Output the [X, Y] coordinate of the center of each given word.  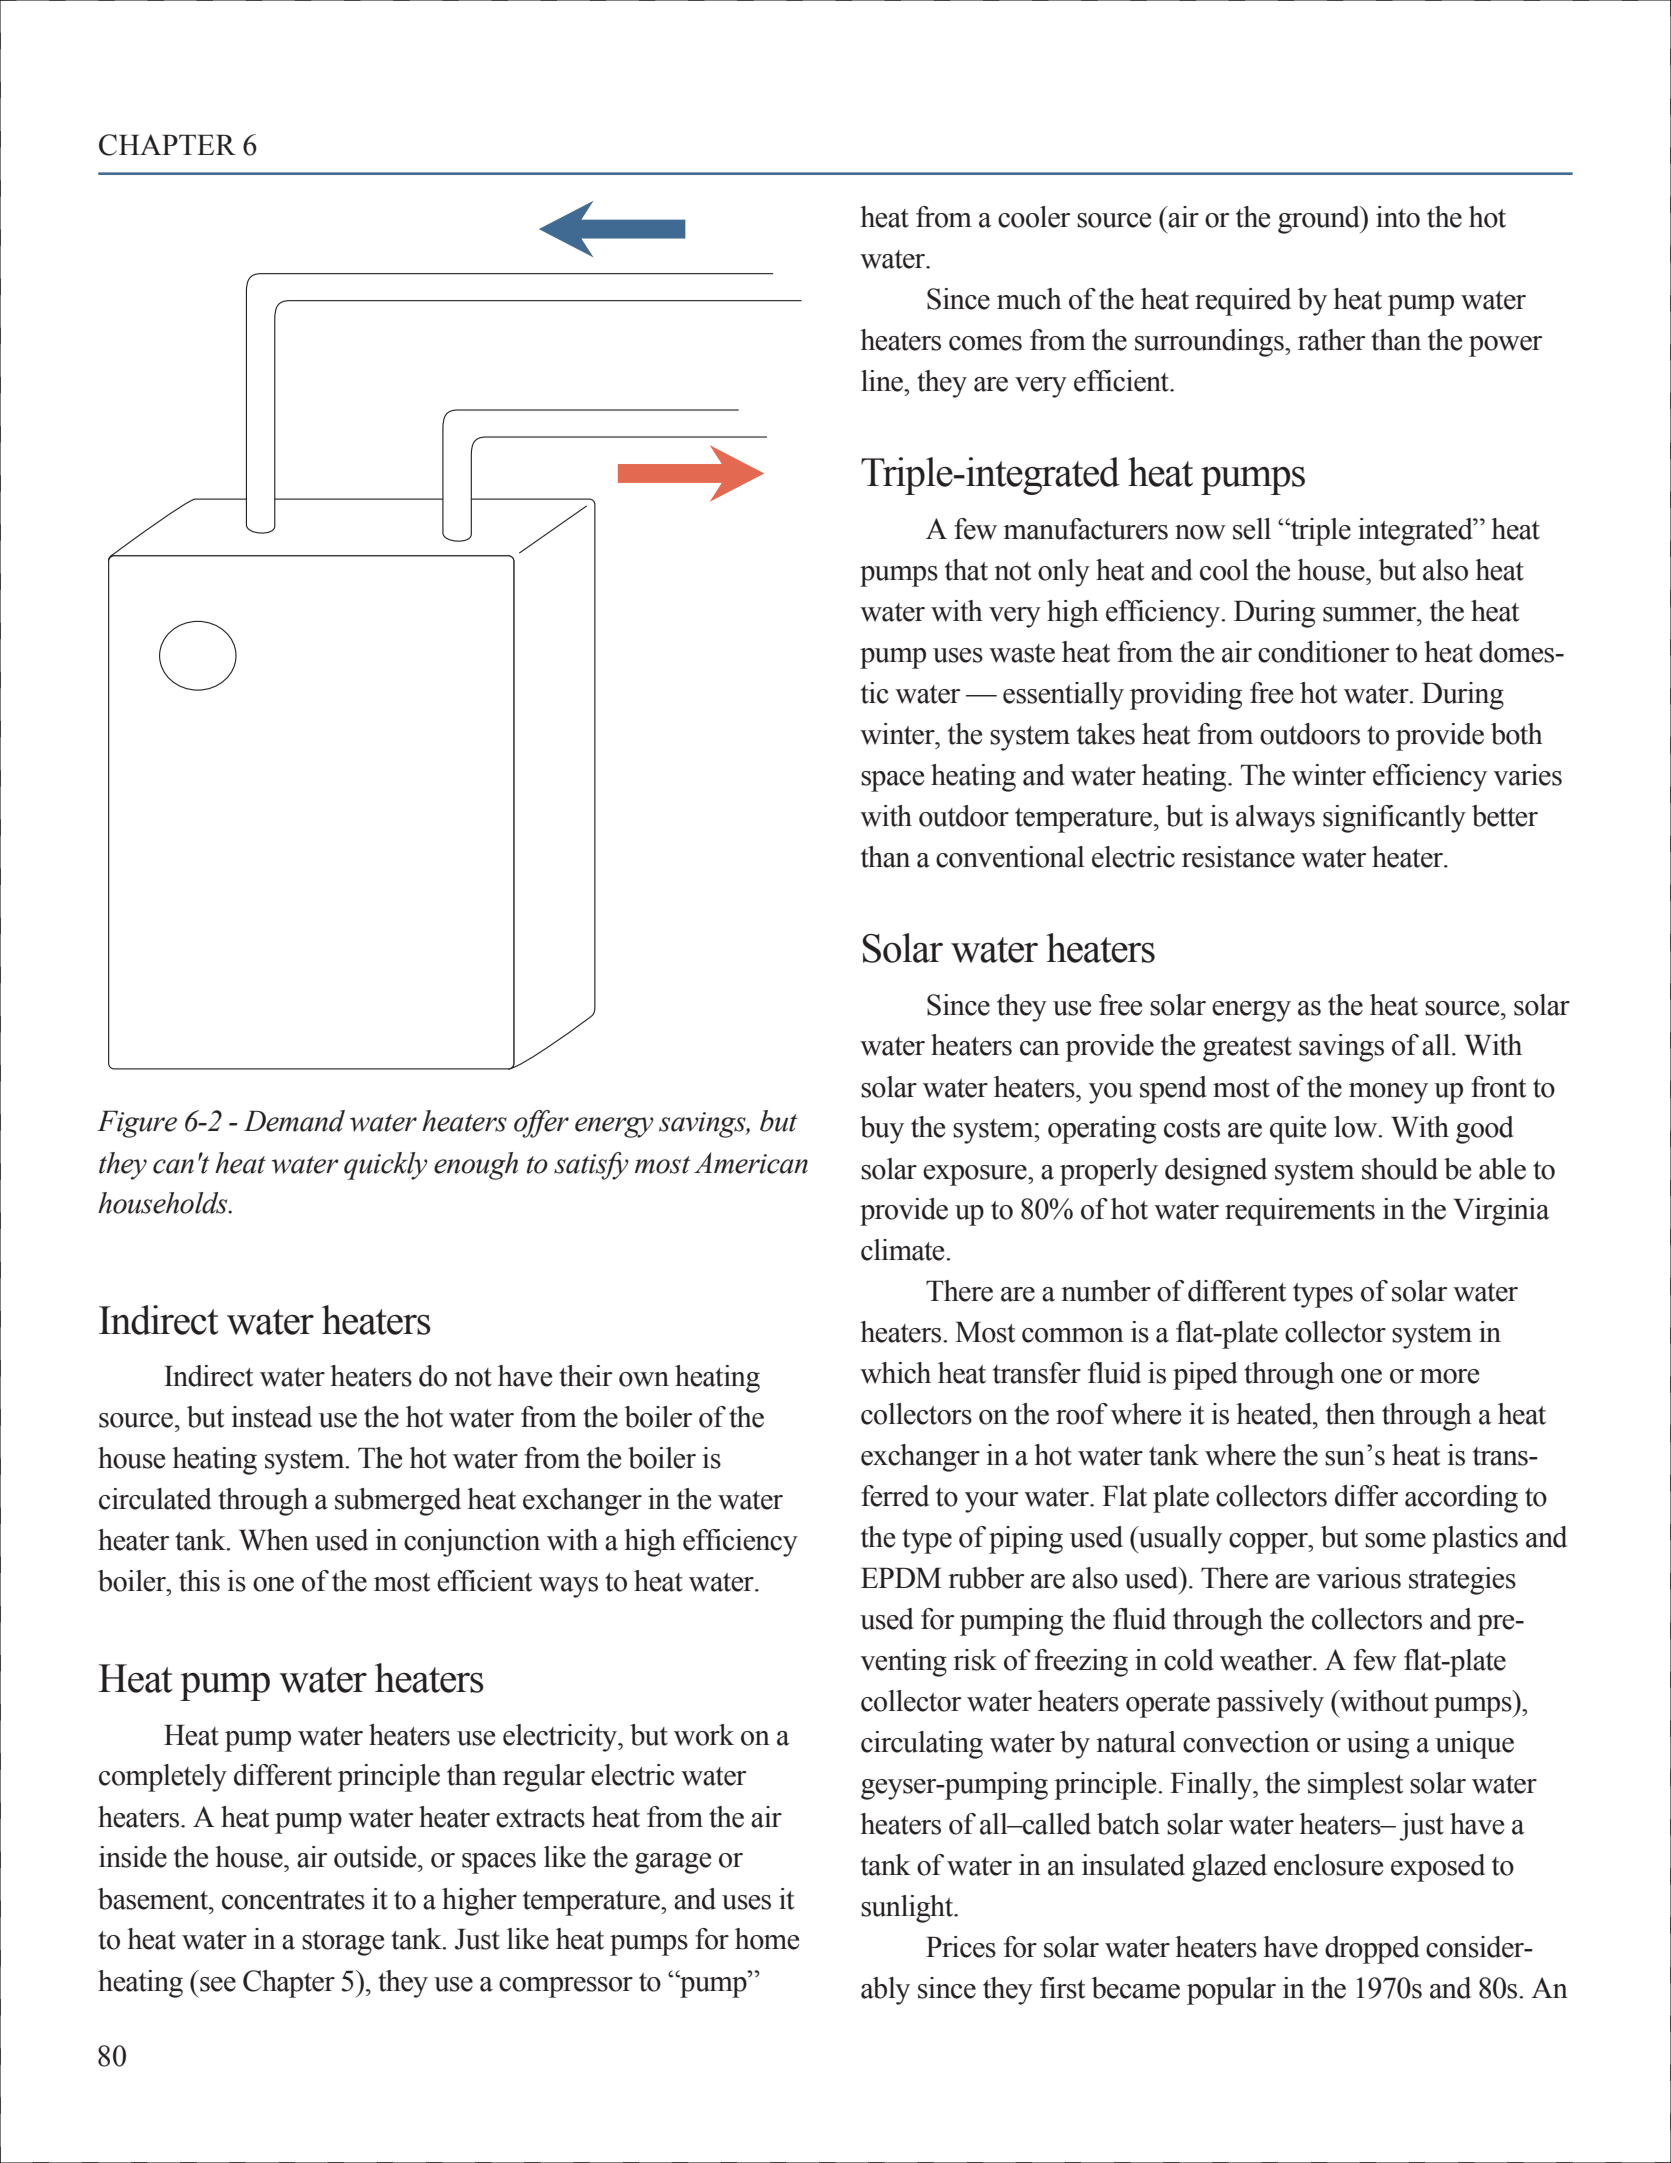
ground [1320, 220]
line [883, 381]
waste [1022, 653]
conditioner [1323, 652]
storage [343, 1943]
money [1388, 1093]
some [1395, 1540]
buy [882, 1130]
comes [985, 343]
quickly [386, 1166]
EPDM [901, 1577]
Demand [294, 1121]
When [274, 1540]
